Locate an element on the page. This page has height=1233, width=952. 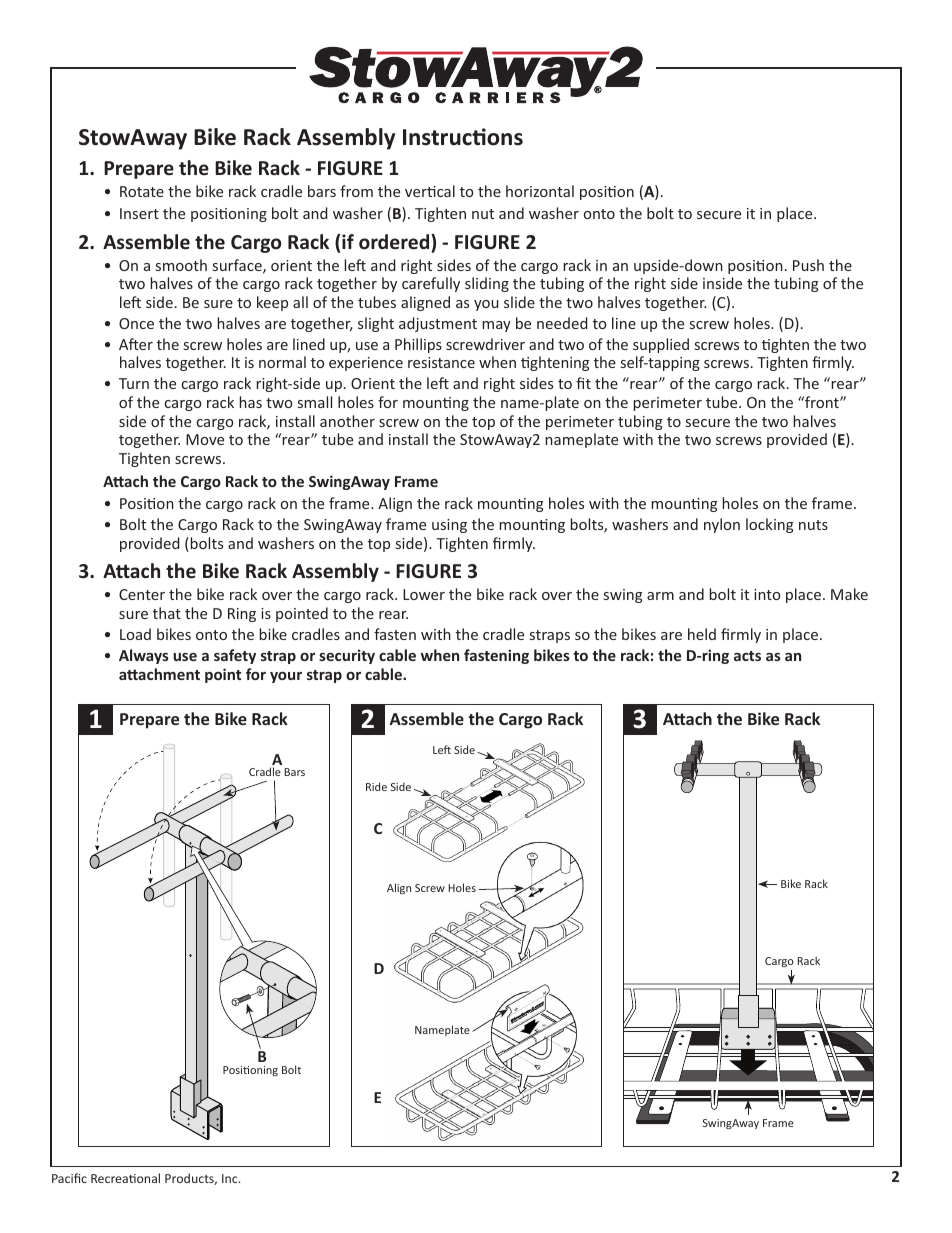
acts is located at coordinates (747, 656).
